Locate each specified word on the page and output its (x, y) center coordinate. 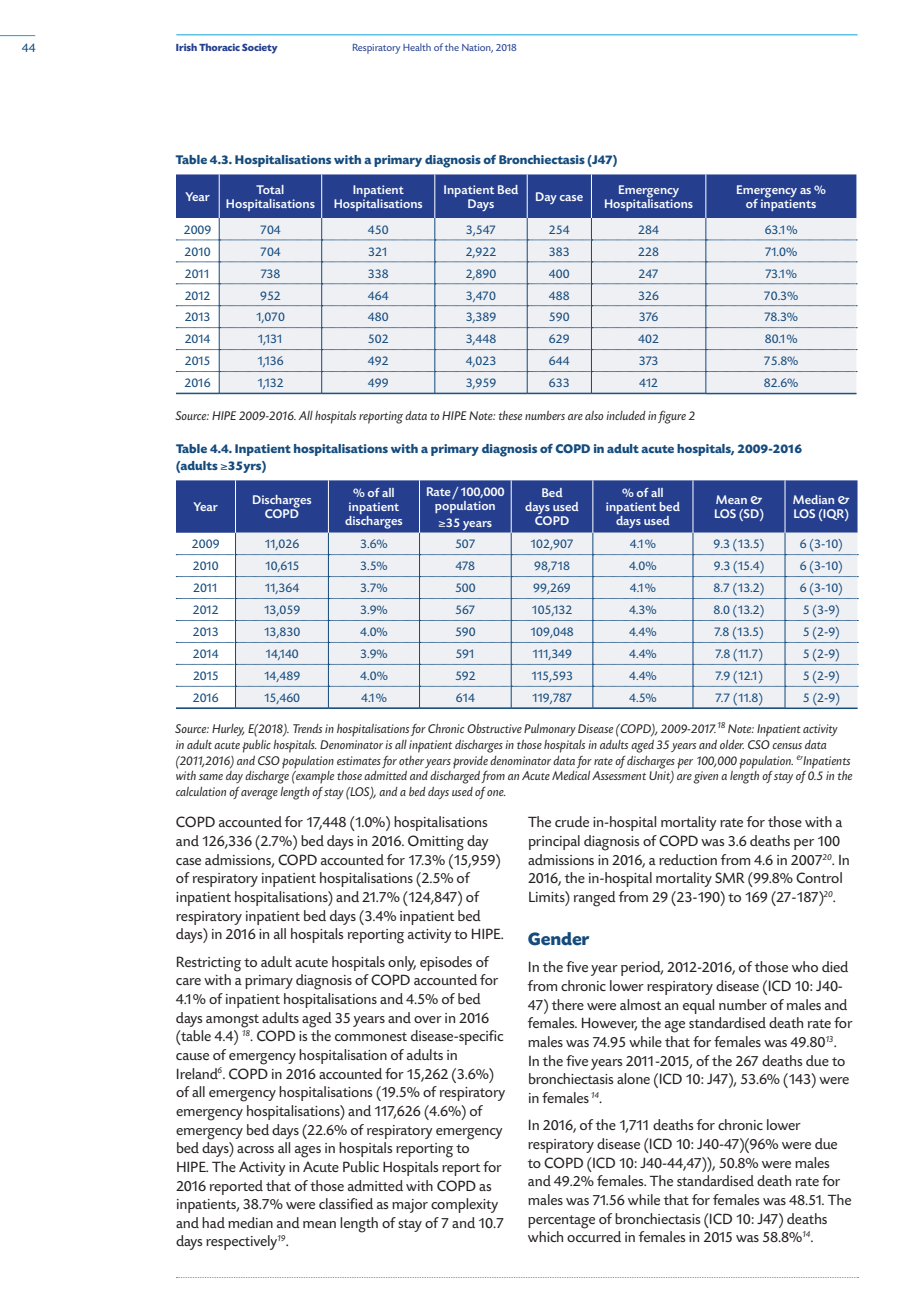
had (213, 1222)
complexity (464, 1205)
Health (417, 47)
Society (260, 48)
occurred (594, 1236)
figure (672, 417)
